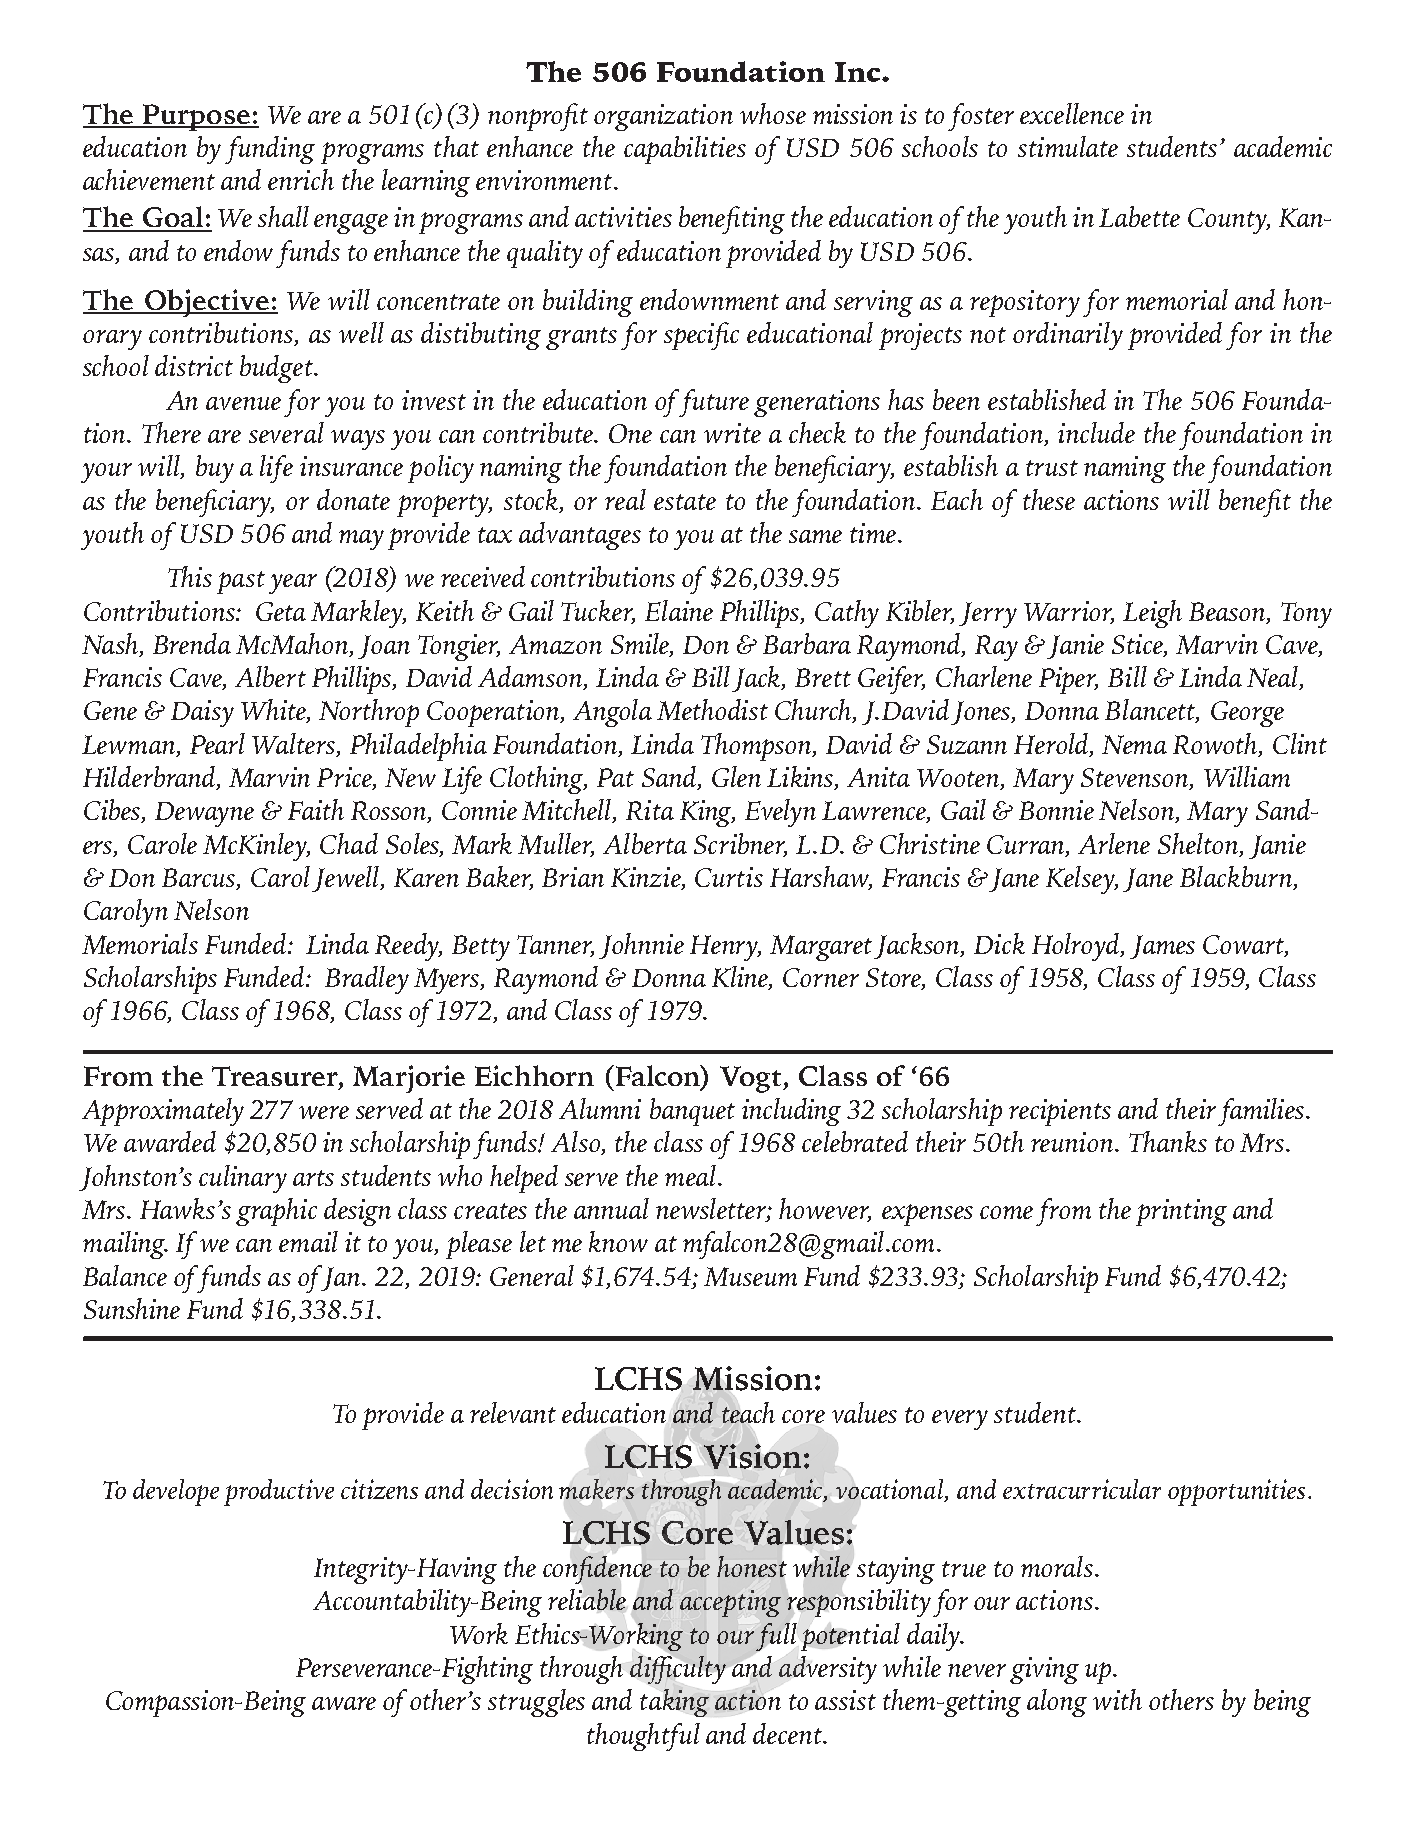 Image resolution: width=1416 pixels, height=1832 pixels. What do you see at coordinates (344, 1703) in the document?
I see `aware` at bounding box center [344, 1703].
